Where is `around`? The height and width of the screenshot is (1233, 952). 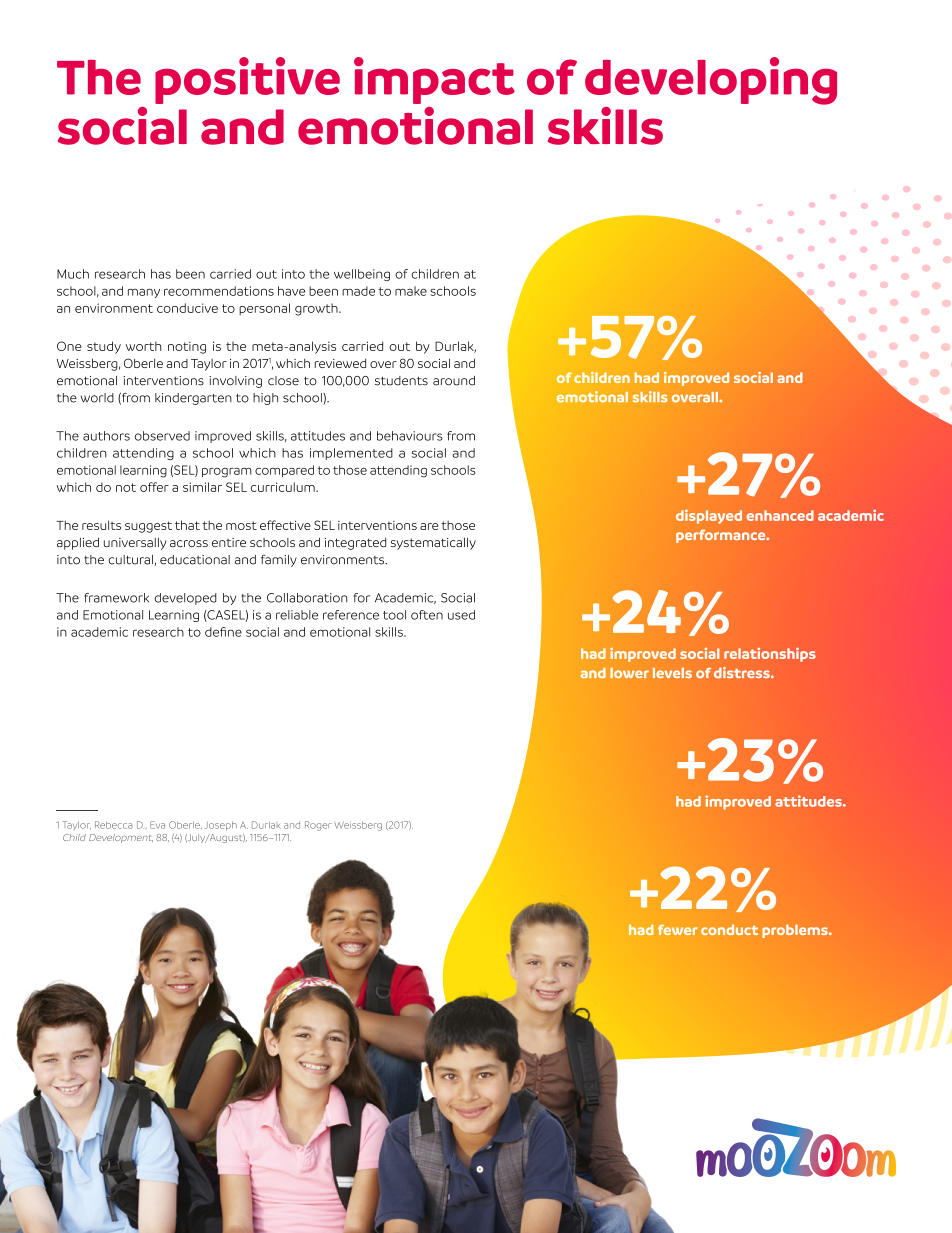 around is located at coordinates (454, 381).
